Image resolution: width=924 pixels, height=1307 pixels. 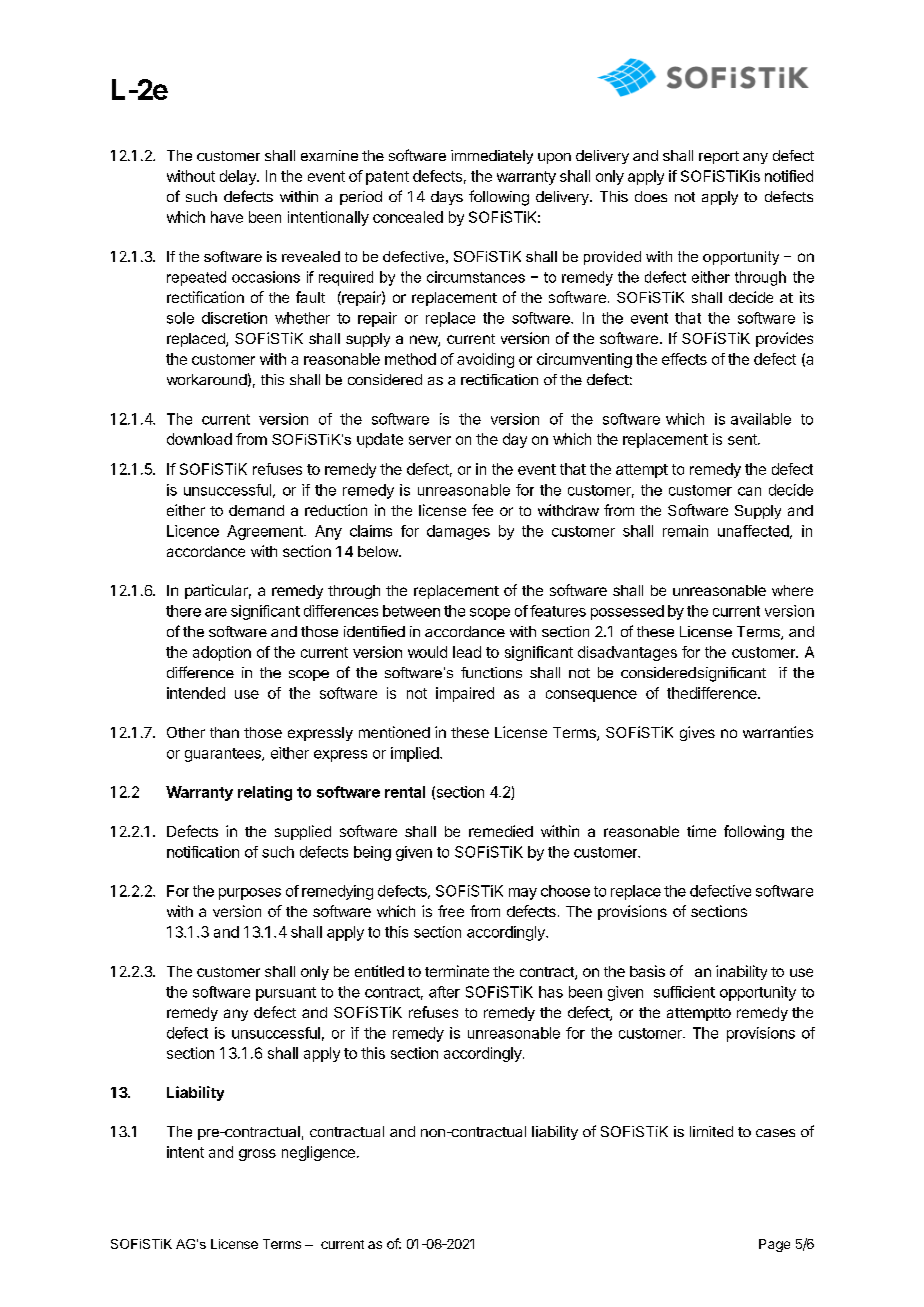 What do you see at coordinates (701, 831) in the page?
I see `time` at bounding box center [701, 831].
